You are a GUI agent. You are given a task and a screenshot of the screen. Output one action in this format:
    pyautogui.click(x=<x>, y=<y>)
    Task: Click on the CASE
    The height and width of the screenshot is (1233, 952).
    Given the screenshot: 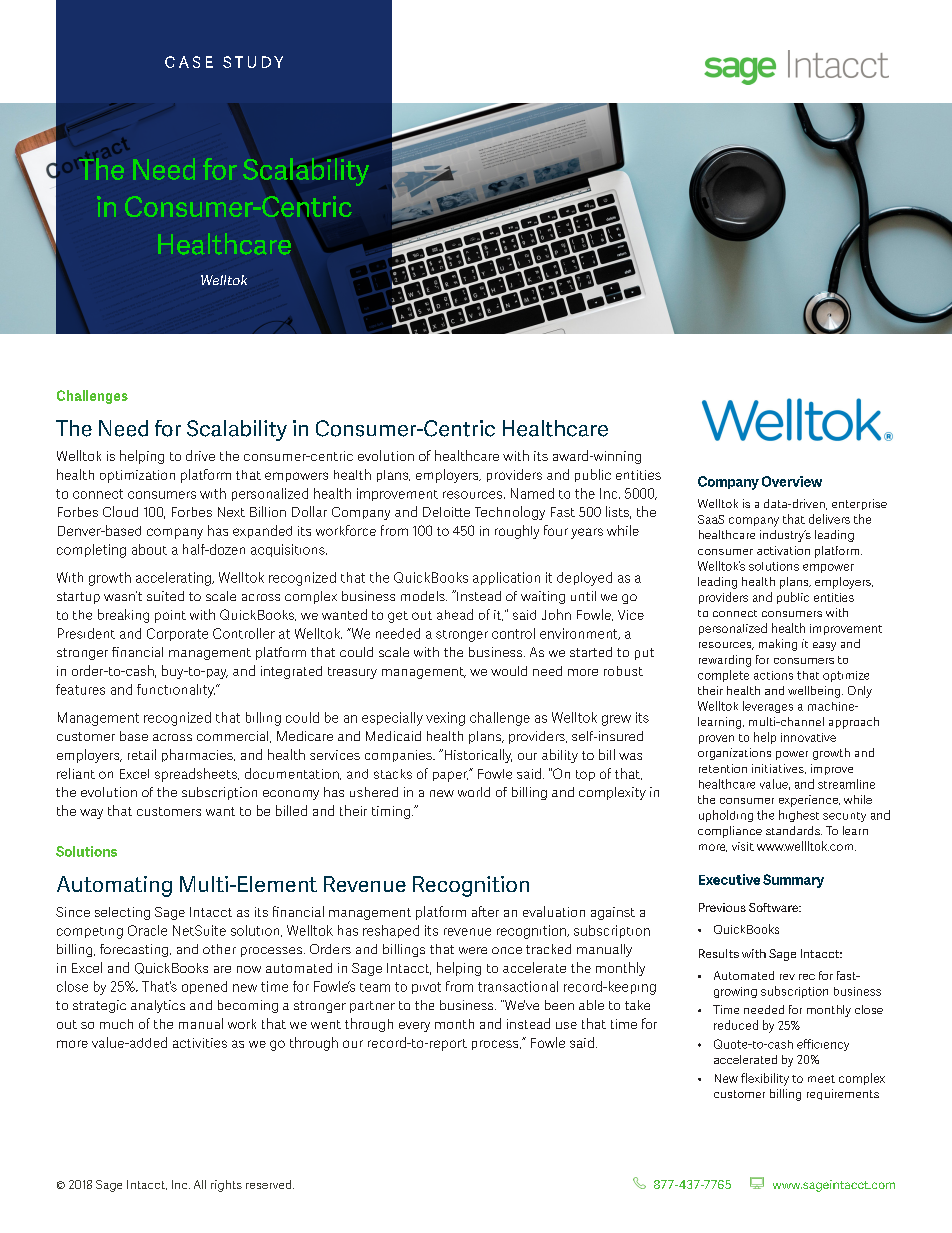 What is the action you would take?
    pyautogui.click(x=189, y=62)
